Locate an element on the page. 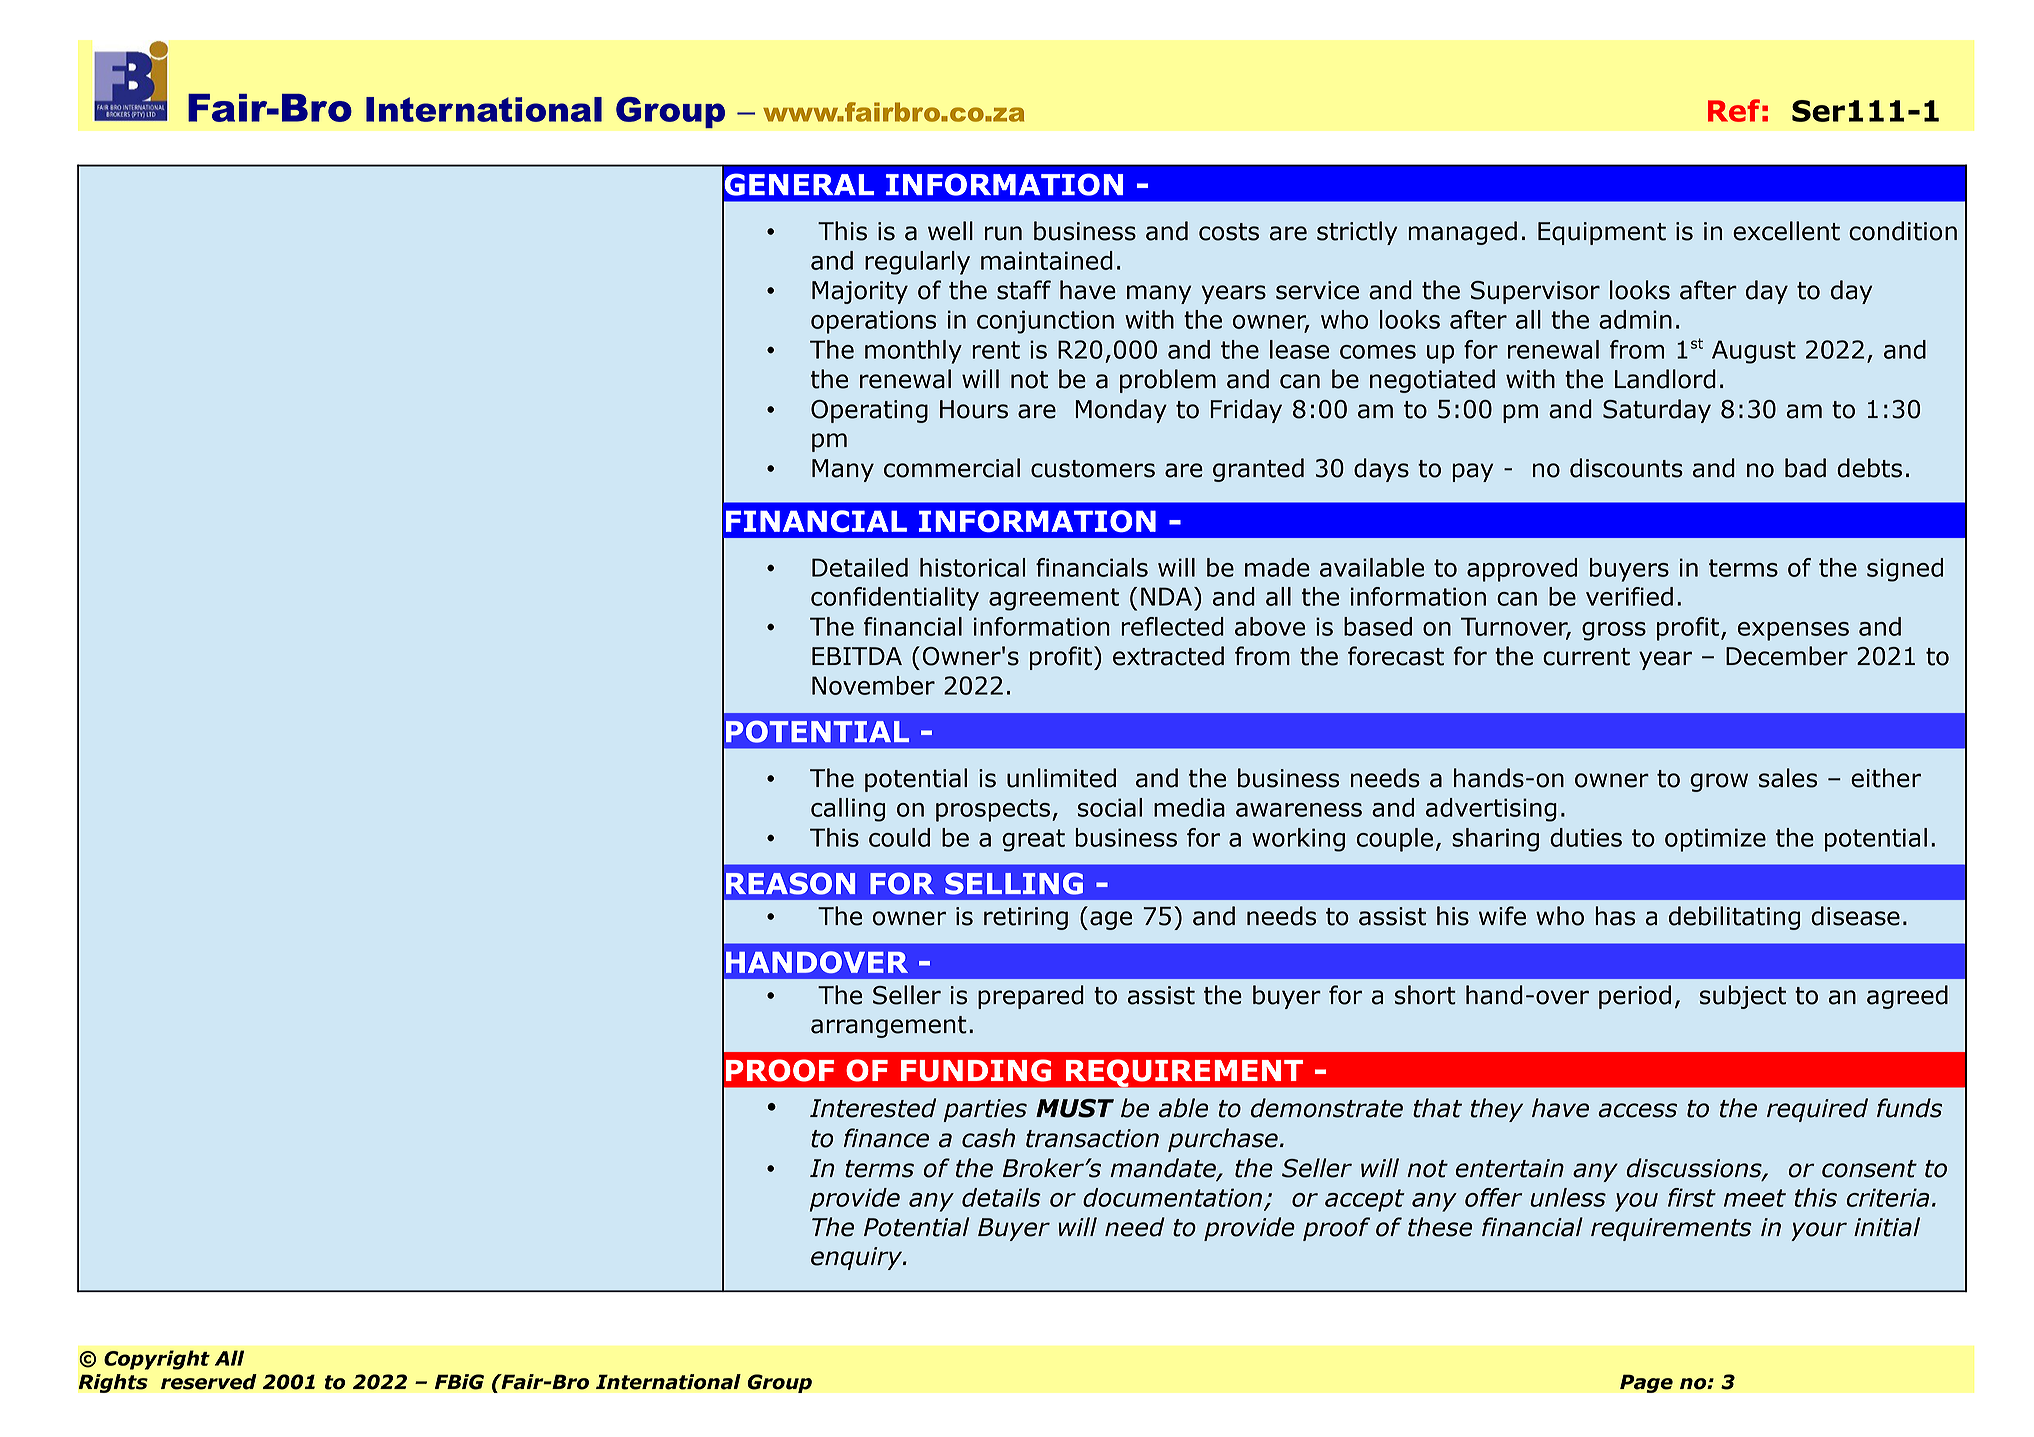 This document has width=2034, height=1437. Detailed is located at coordinates (860, 567).
